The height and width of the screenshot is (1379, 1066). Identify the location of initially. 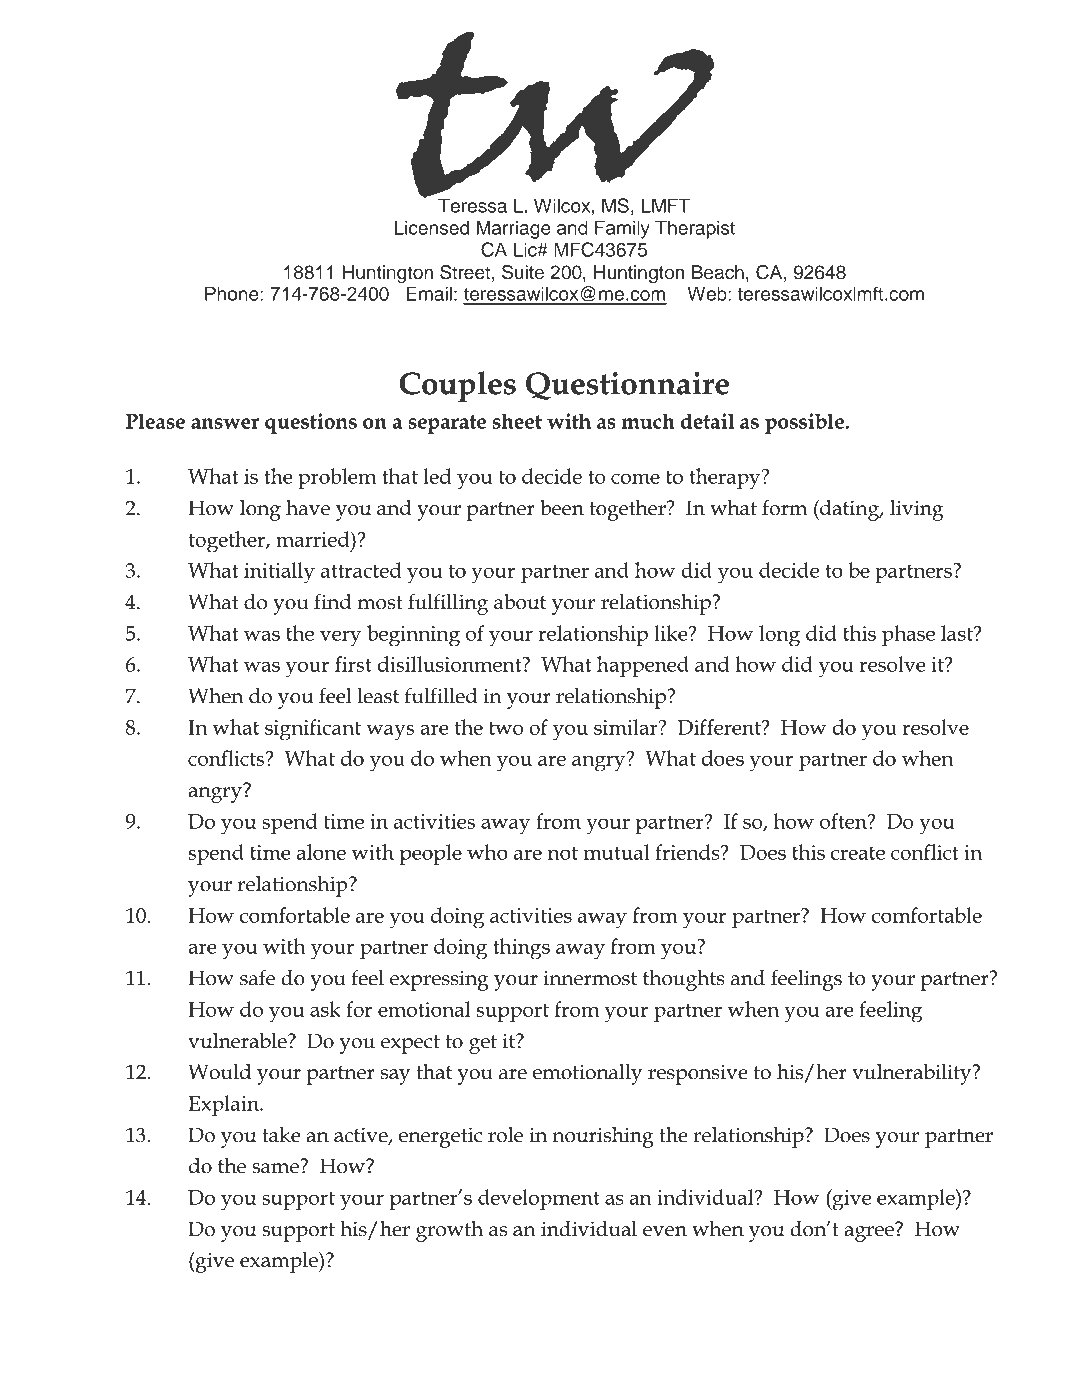
(279, 573).
